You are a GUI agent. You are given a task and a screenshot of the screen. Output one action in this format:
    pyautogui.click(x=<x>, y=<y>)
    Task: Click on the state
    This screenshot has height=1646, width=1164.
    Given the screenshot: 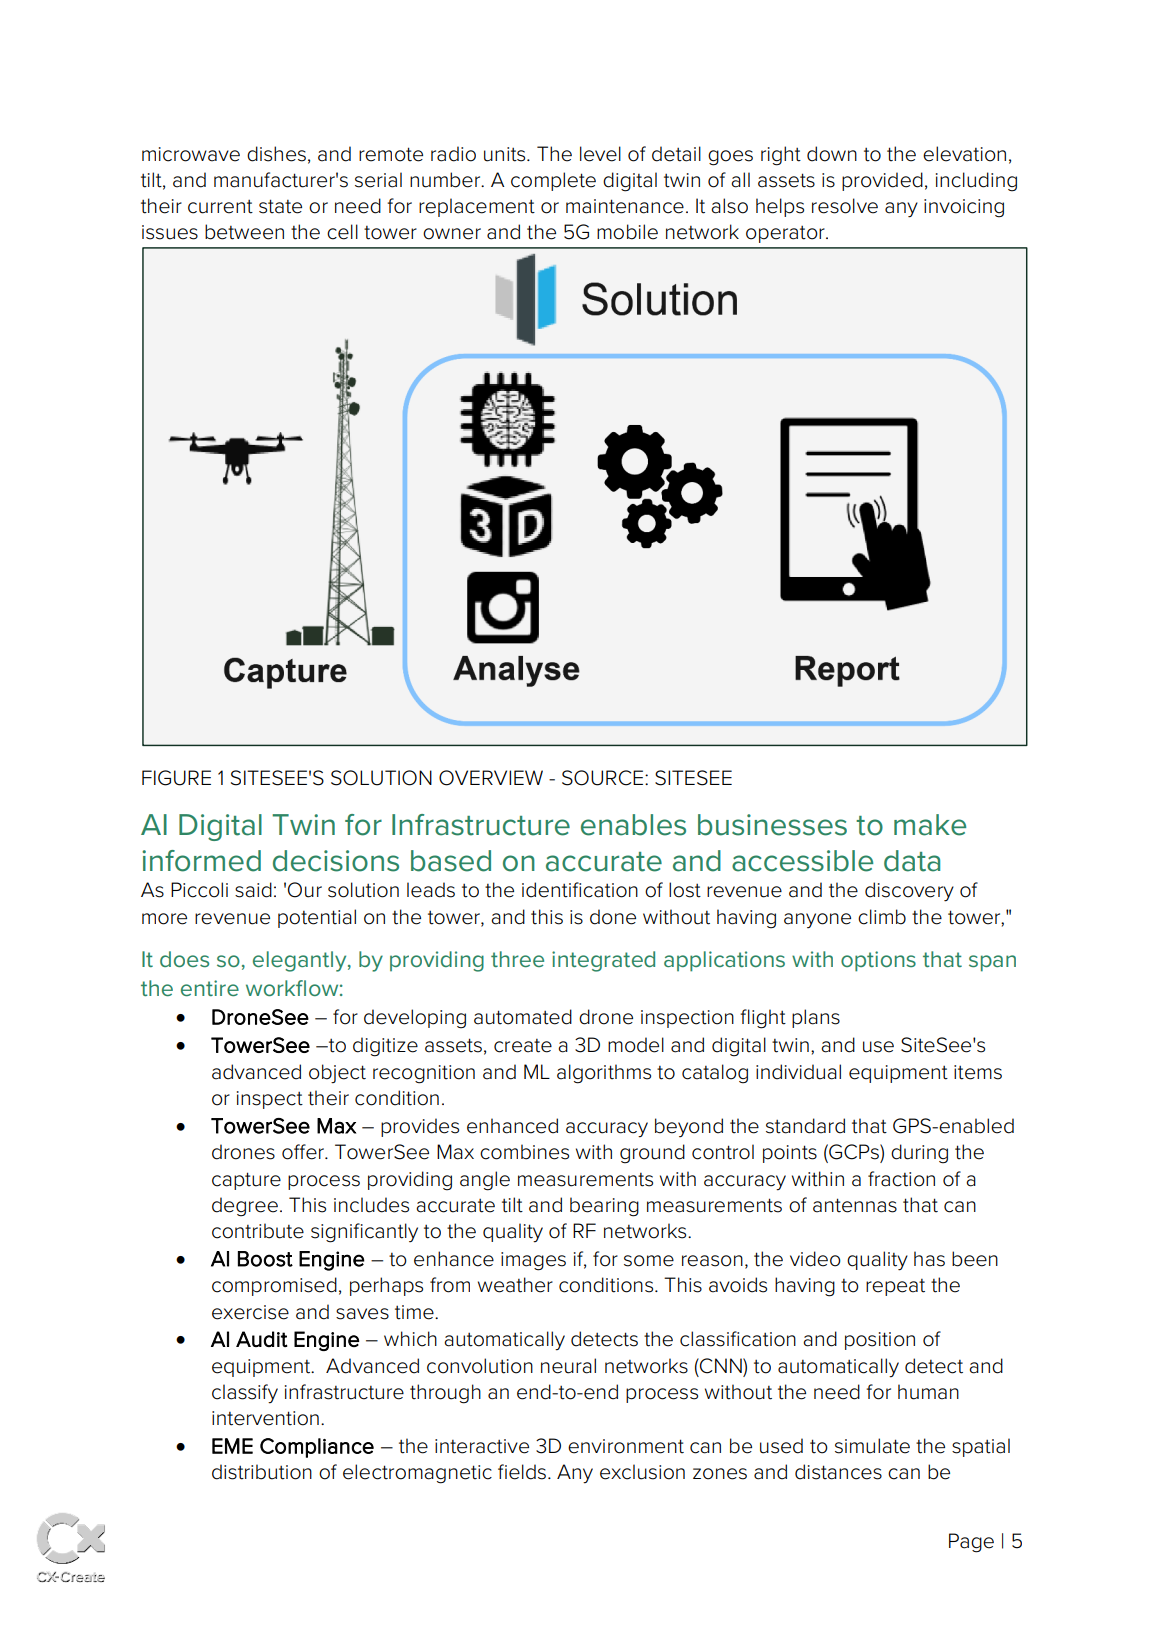 What is the action you would take?
    pyautogui.click(x=280, y=206)
